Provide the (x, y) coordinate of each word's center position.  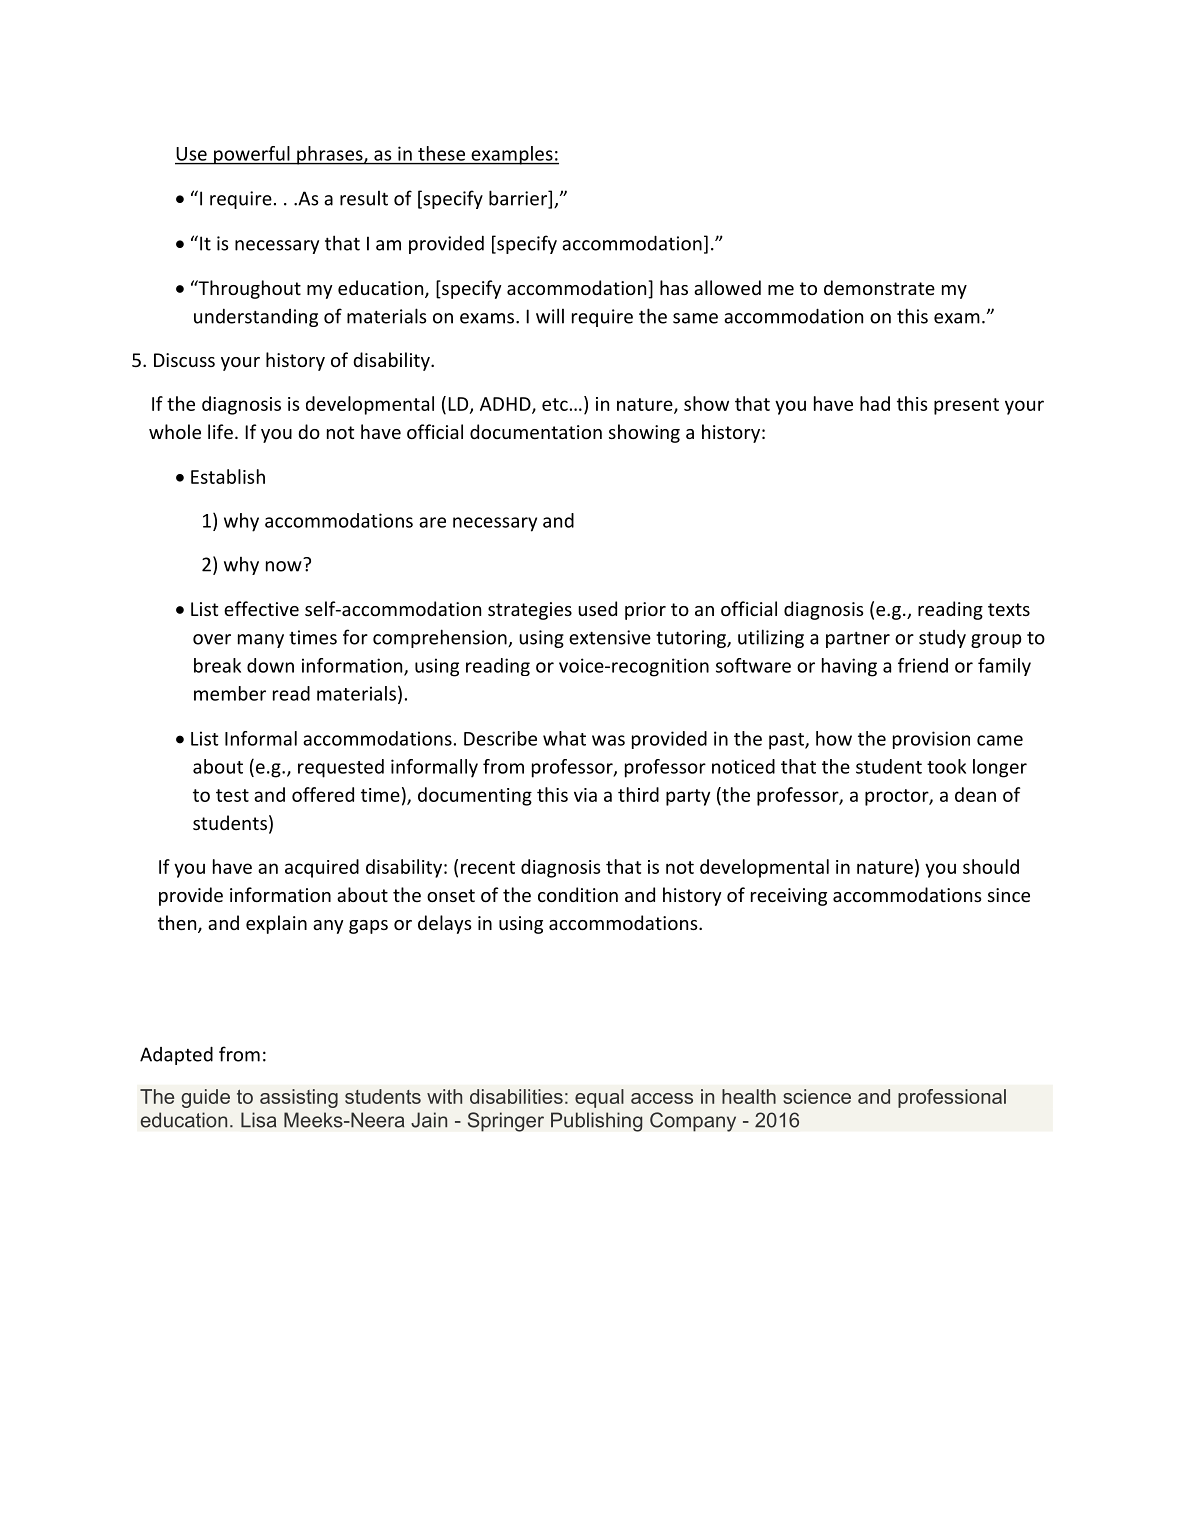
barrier (519, 199)
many (261, 641)
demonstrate (879, 287)
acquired (322, 868)
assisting (299, 1098)
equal (599, 1098)
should (991, 866)
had (875, 403)
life (220, 431)
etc (555, 404)
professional (952, 1098)
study (942, 639)
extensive (610, 637)
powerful (252, 155)
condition (578, 894)
